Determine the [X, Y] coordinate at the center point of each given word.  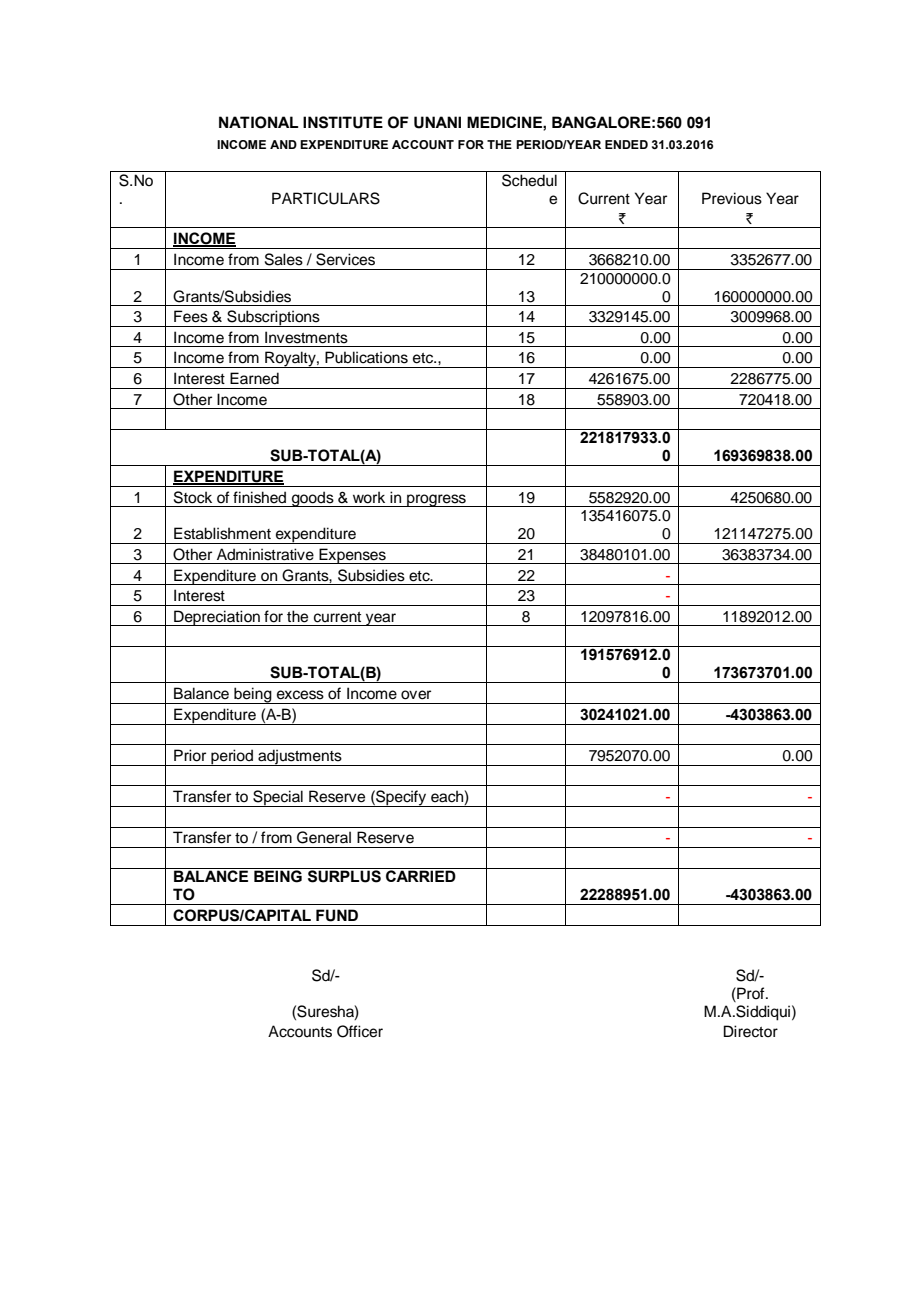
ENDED [626, 144]
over [416, 695]
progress [436, 500]
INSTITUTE [343, 122]
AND [283, 144]
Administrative [265, 554]
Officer [360, 1031]
